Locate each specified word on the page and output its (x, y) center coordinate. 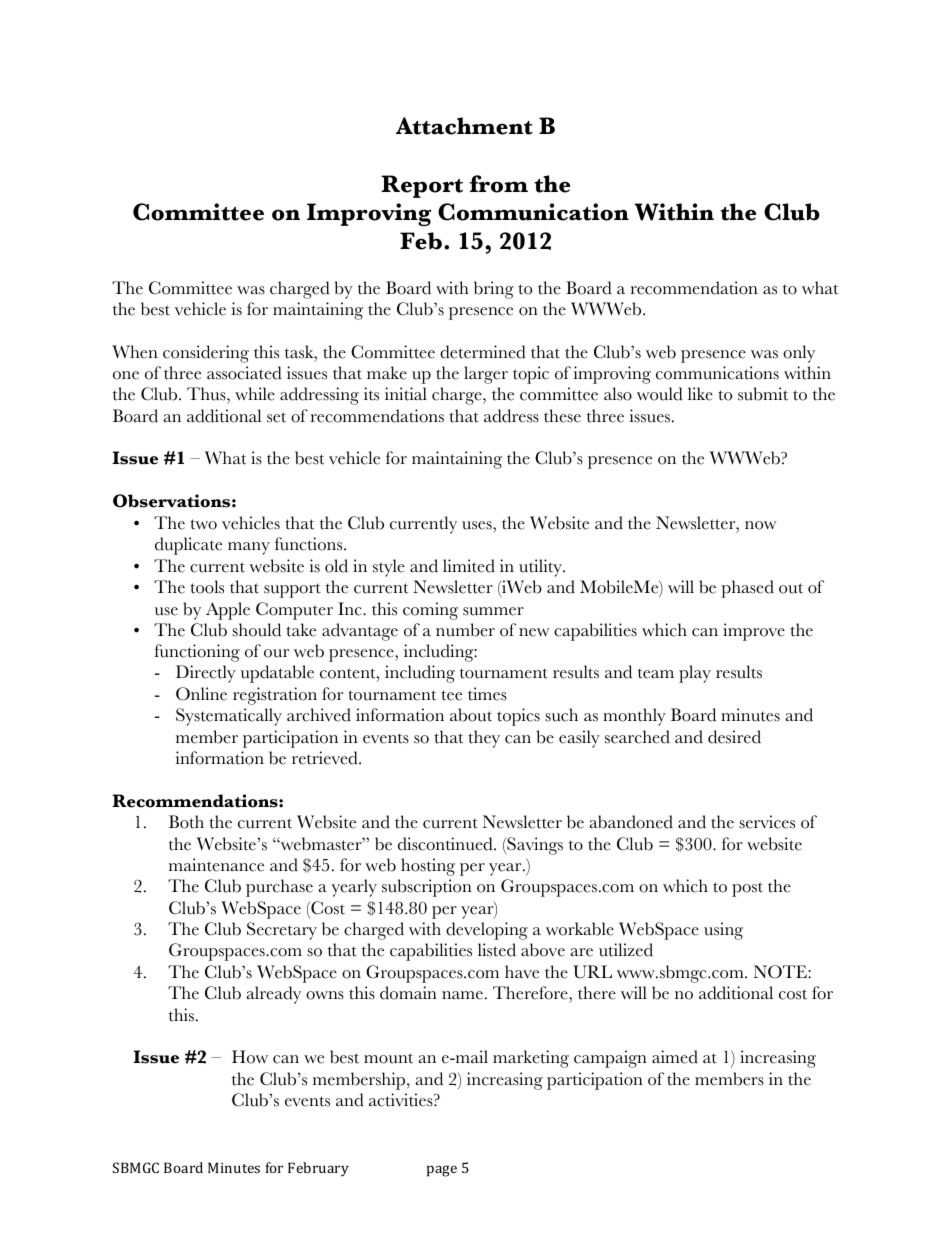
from (499, 184)
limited (469, 566)
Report (422, 186)
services (767, 822)
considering (206, 354)
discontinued (446, 844)
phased (747, 589)
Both (186, 822)
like (700, 394)
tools (207, 587)
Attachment (464, 126)
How (250, 1057)
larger (486, 375)
